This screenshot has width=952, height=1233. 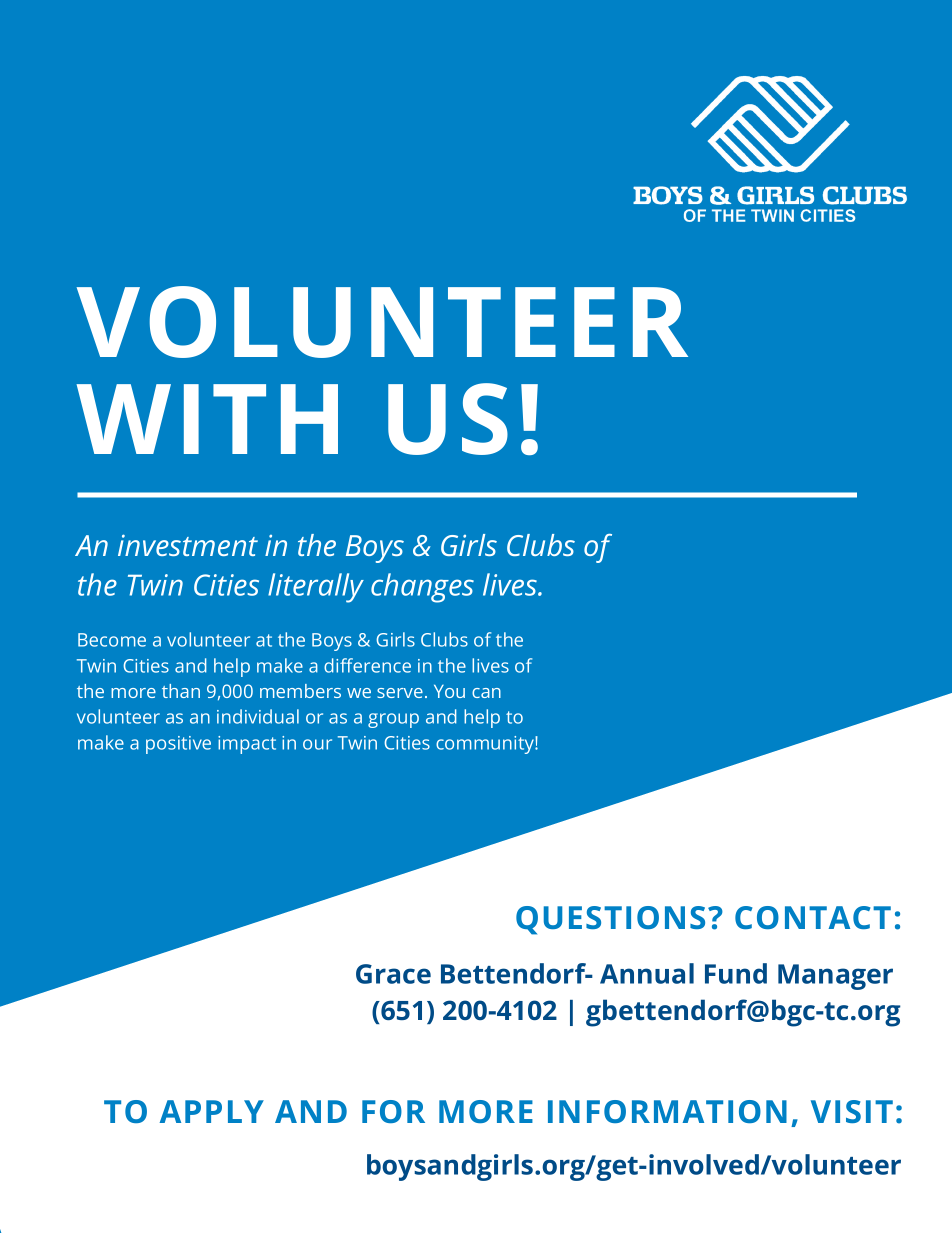 What do you see at coordinates (813, 917) in the screenshot?
I see `CONTACT` at bounding box center [813, 917].
